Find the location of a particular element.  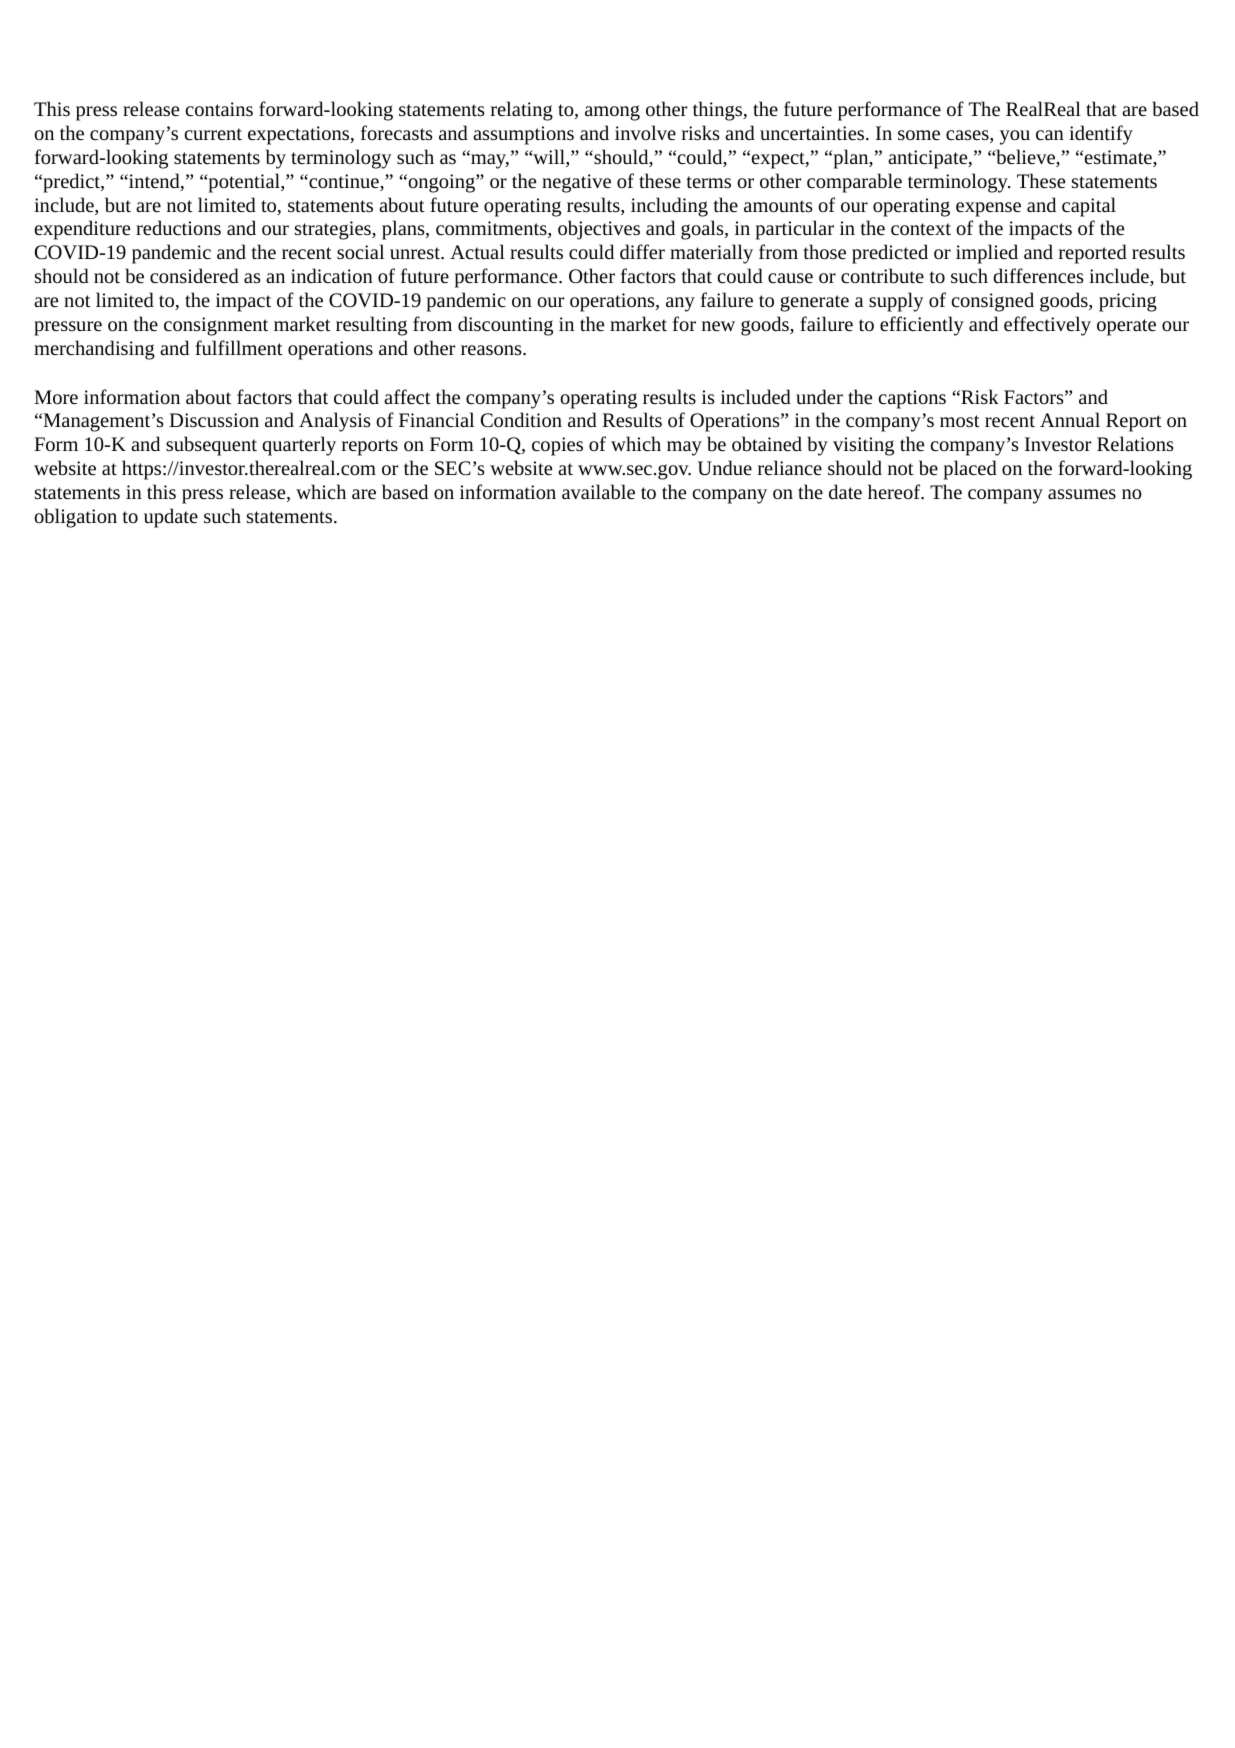

among is located at coordinates (612, 113).
